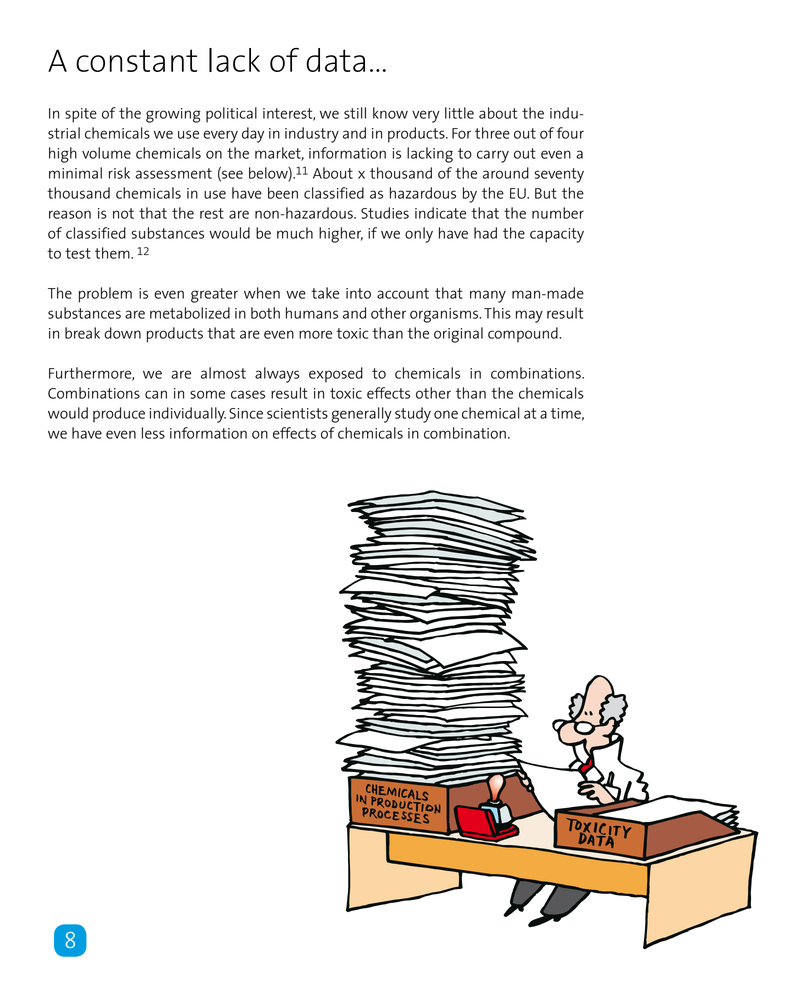 The image size is (802, 1000). What do you see at coordinates (485, 233) in the screenshot?
I see `had` at bounding box center [485, 233].
